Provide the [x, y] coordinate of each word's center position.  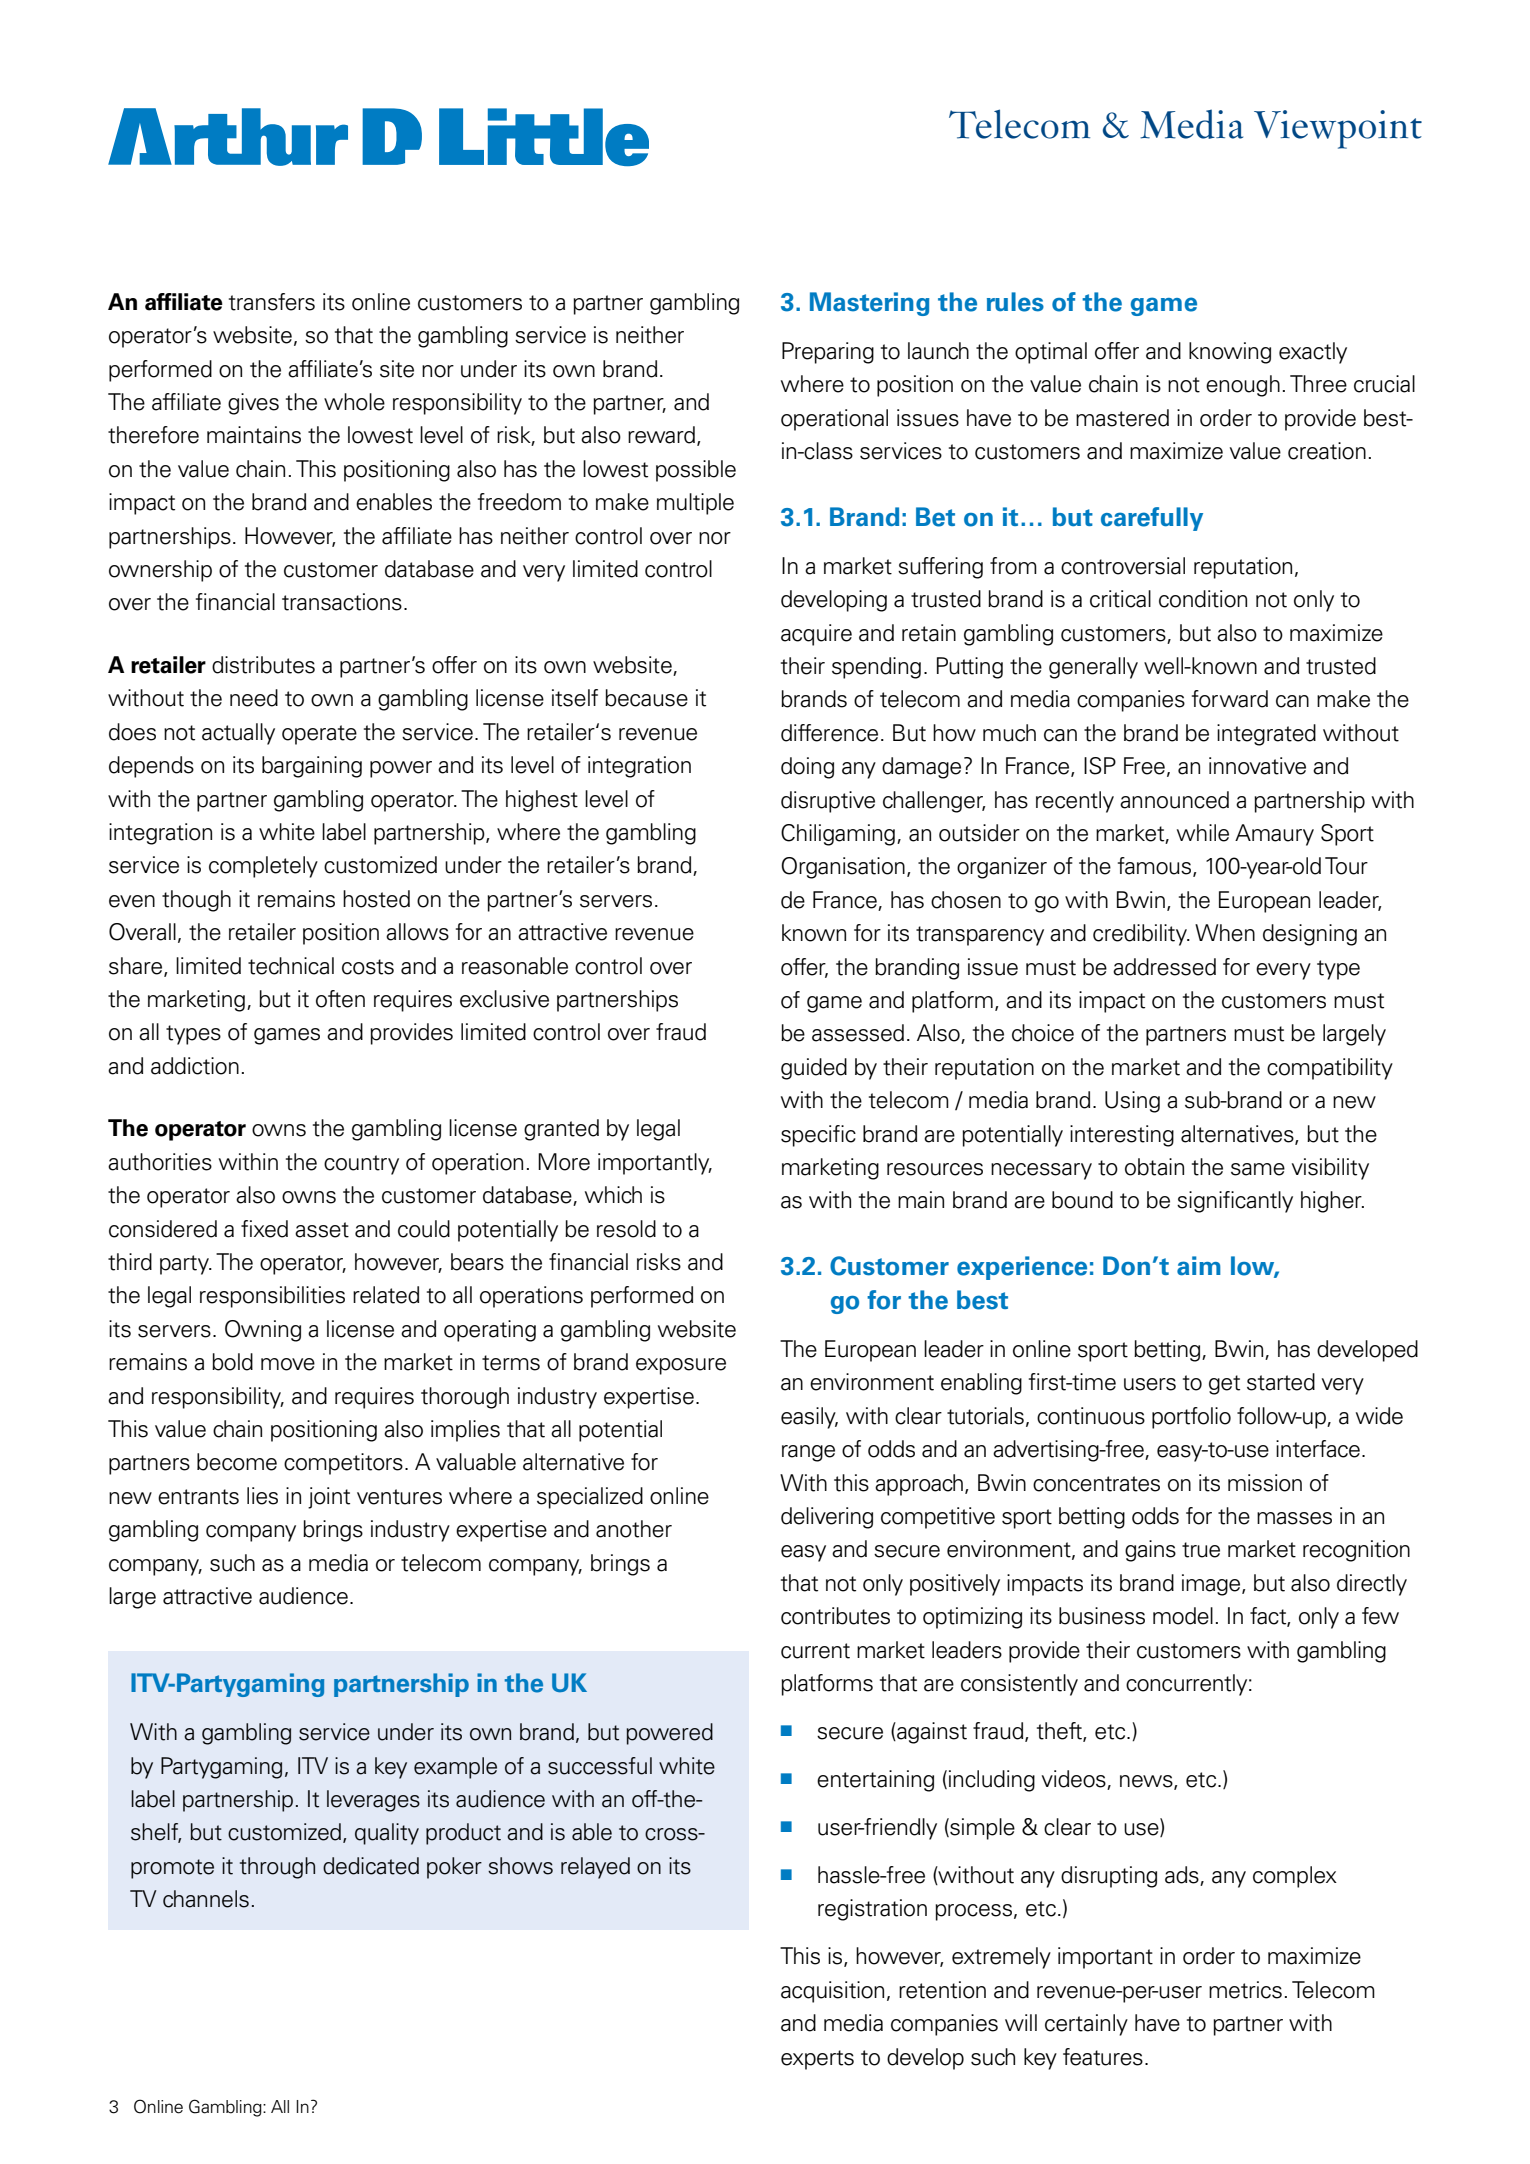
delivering [827, 1518]
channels [206, 1899]
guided [814, 1069]
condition [1203, 599]
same [1258, 1169]
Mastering [869, 304]
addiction [195, 1066]
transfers [272, 302]
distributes [263, 665]
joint [329, 1498]
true [1201, 1550]
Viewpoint [1338, 129]
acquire [816, 635]
